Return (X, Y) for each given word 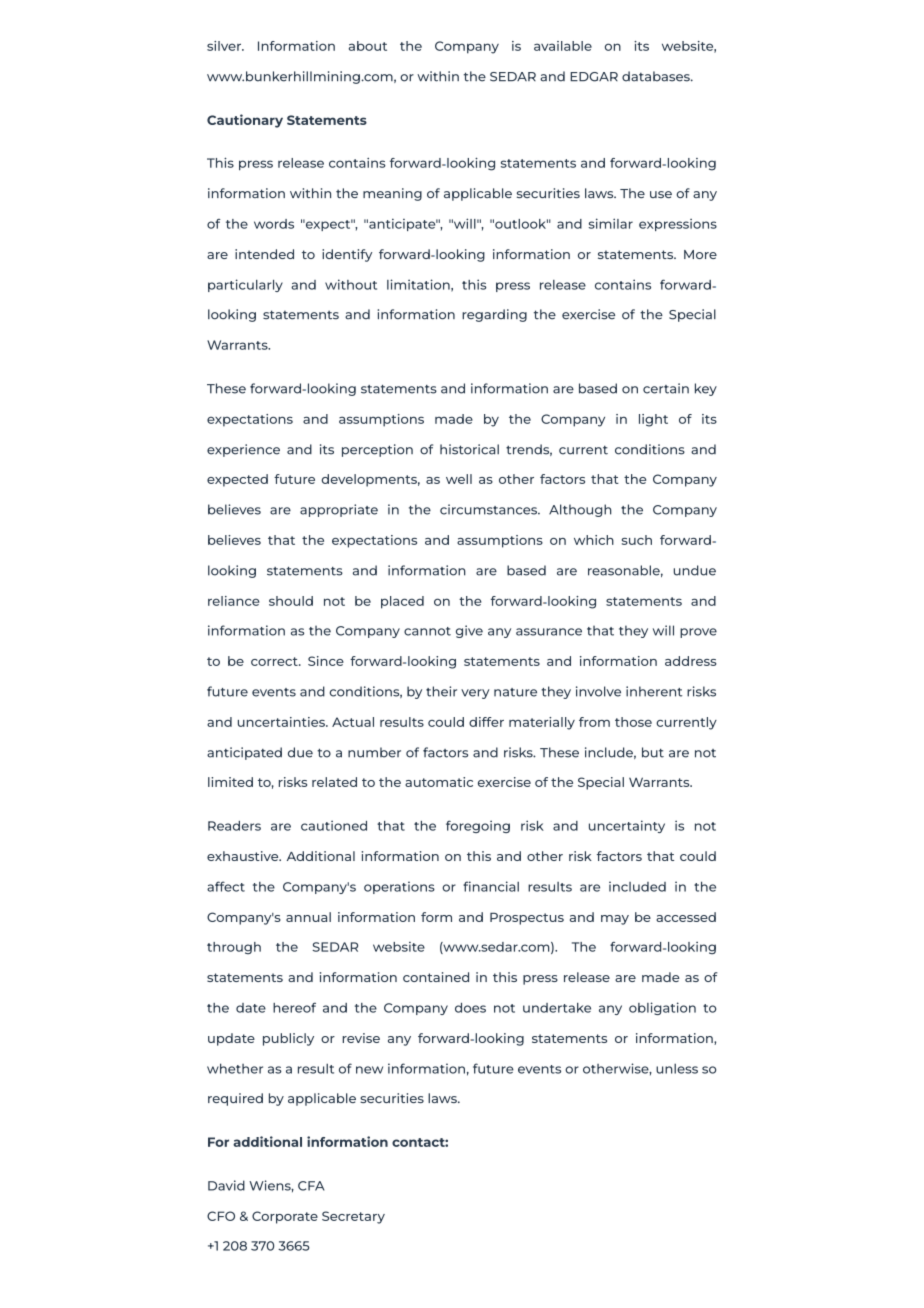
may (615, 920)
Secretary (353, 1217)
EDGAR (594, 77)
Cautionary (245, 121)
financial (491, 886)
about (368, 46)
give (469, 631)
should (291, 601)
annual (308, 917)
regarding (494, 315)
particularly (245, 285)
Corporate (285, 1217)
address (691, 661)
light (653, 420)
